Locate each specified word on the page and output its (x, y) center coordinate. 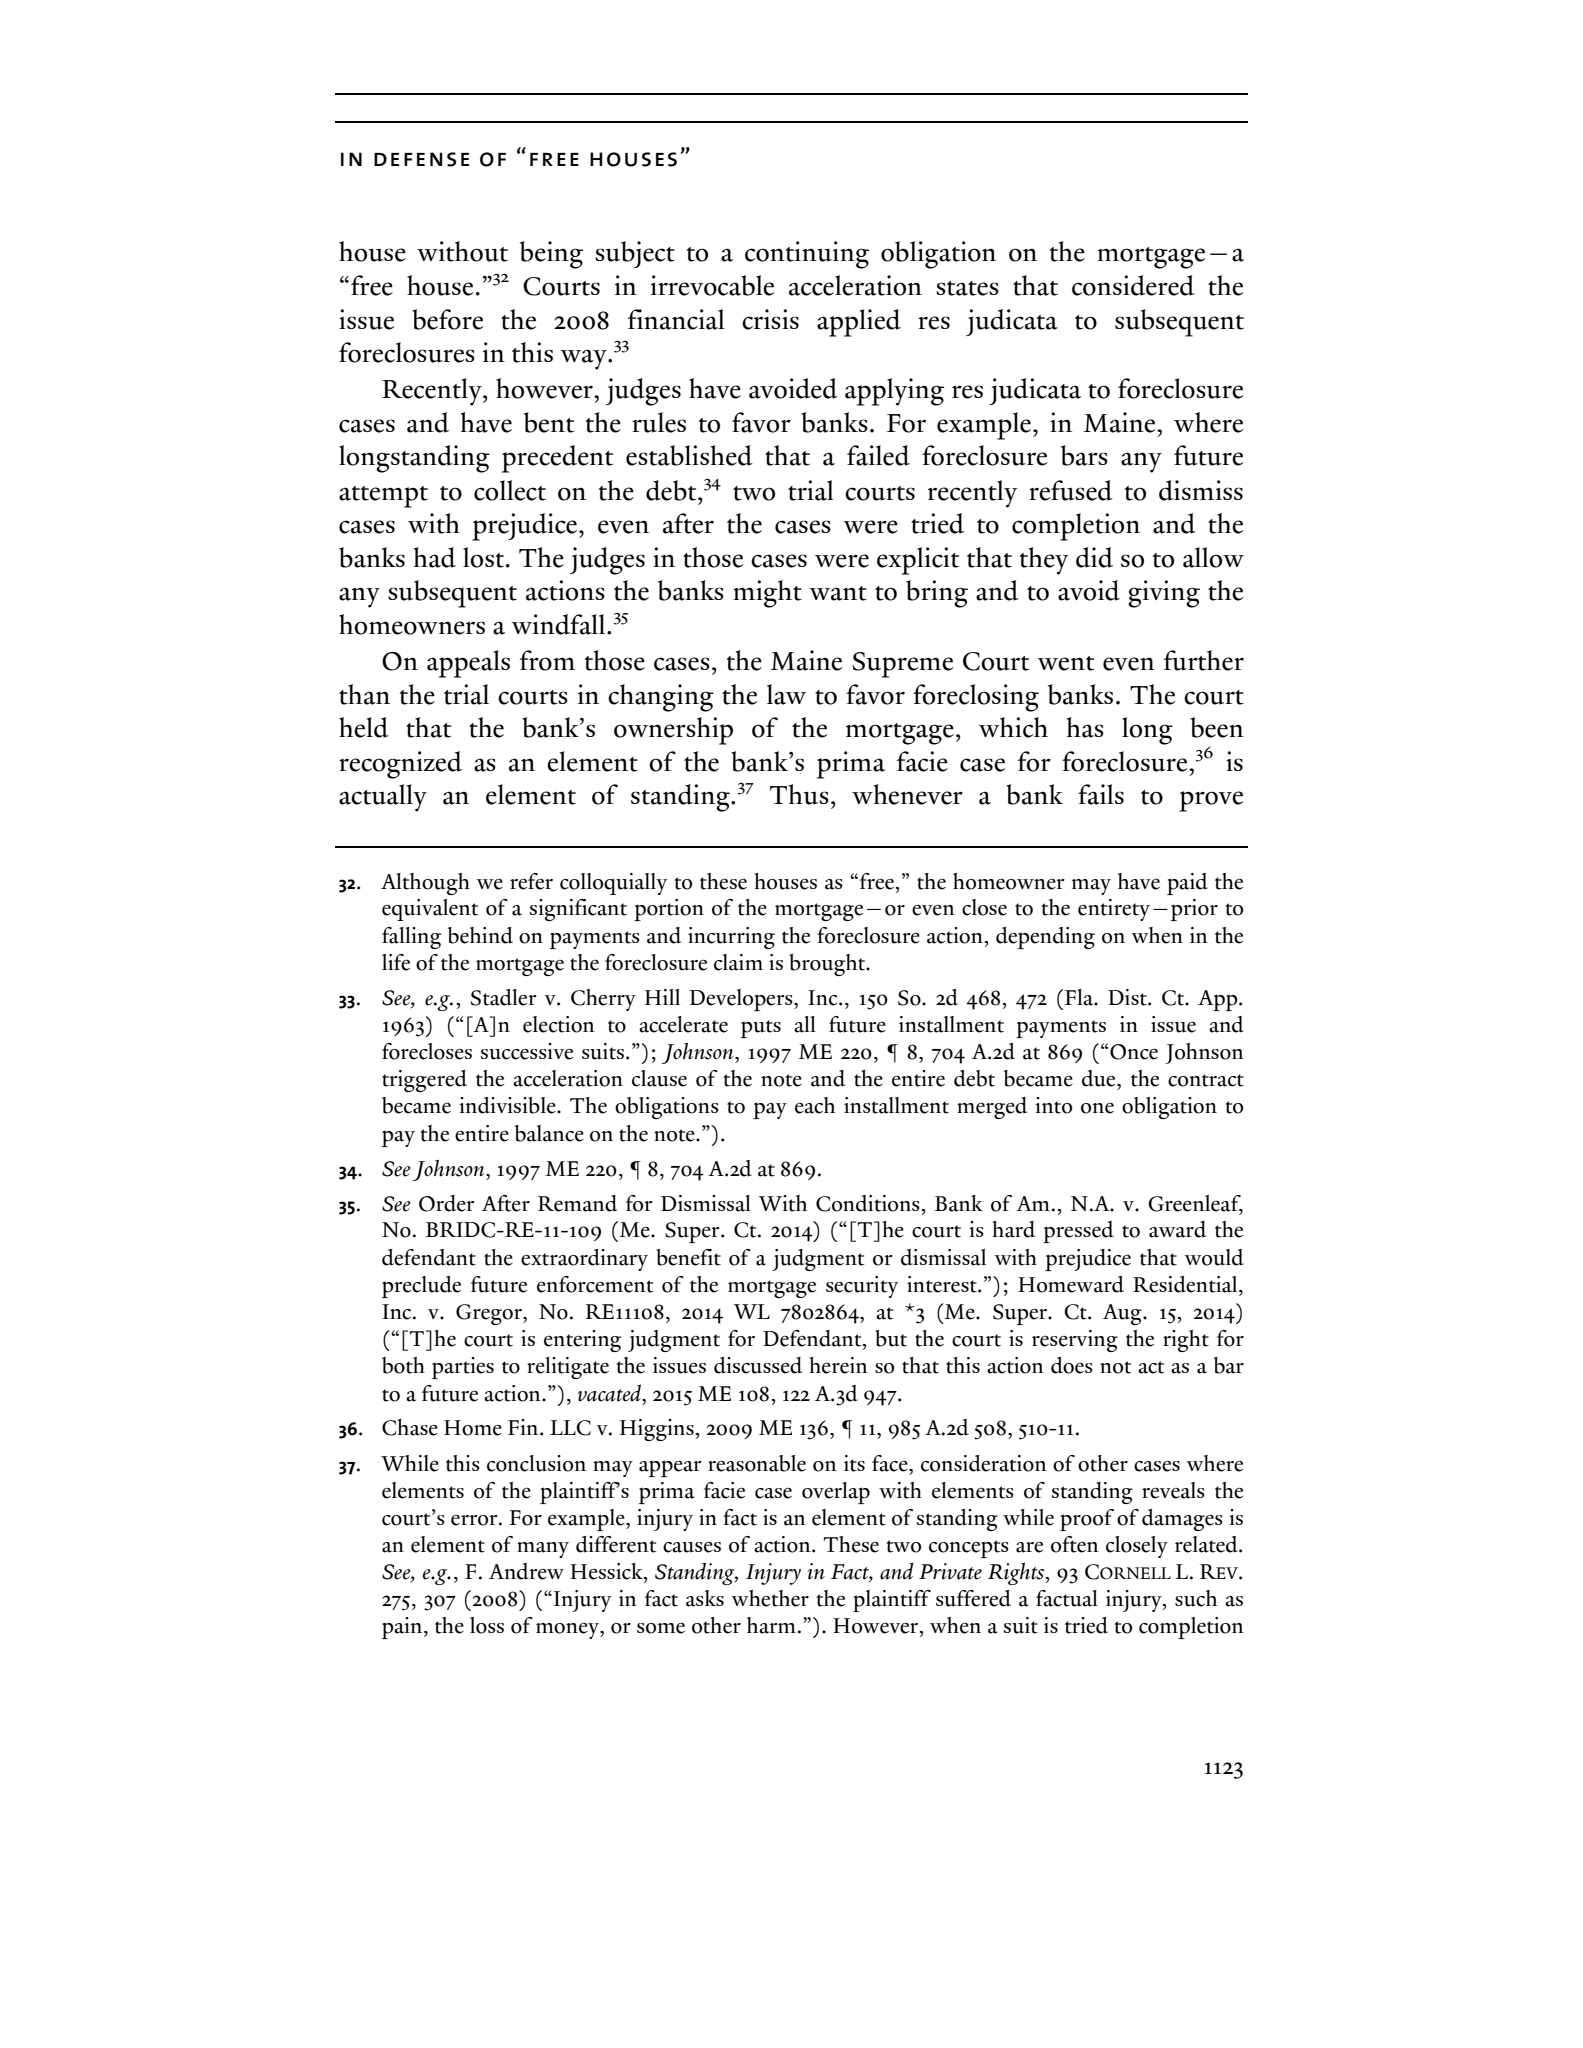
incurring (731, 938)
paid (1187, 884)
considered (1133, 285)
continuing (807, 255)
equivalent (430, 910)
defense (421, 159)
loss (487, 1625)
